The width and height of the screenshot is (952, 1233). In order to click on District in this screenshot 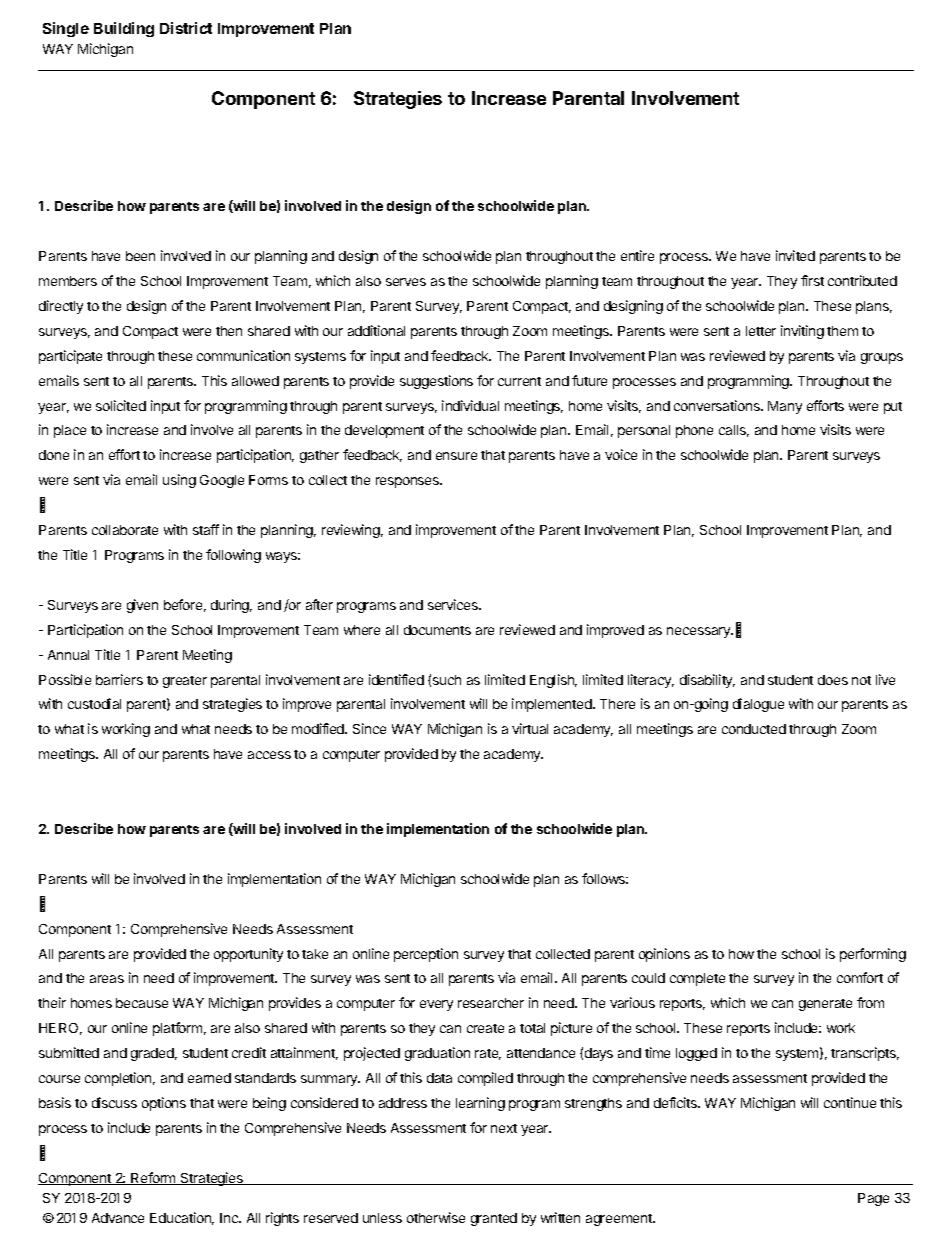, I will do `click(186, 28)`.
